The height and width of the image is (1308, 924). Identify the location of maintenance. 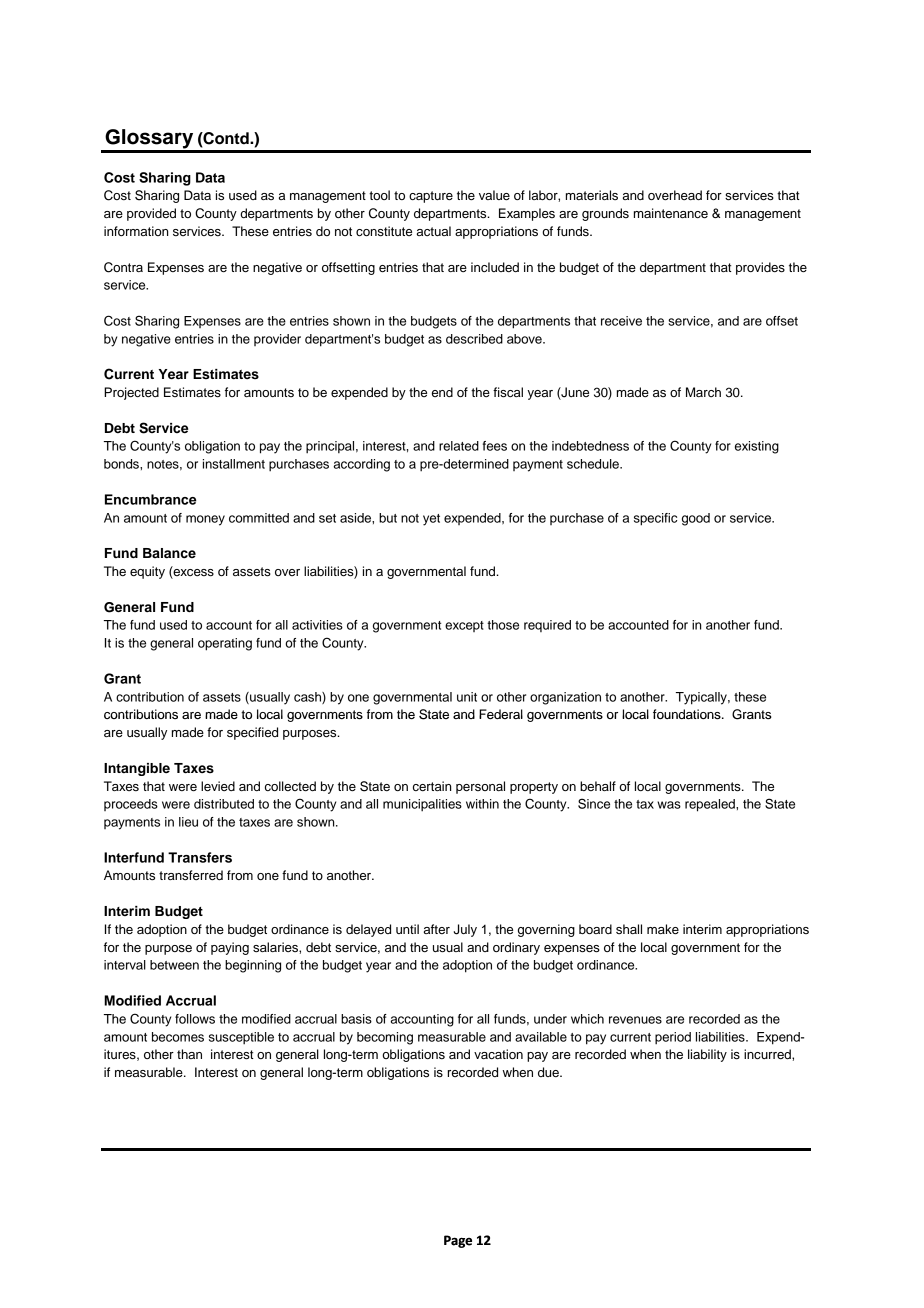
(671, 213).
